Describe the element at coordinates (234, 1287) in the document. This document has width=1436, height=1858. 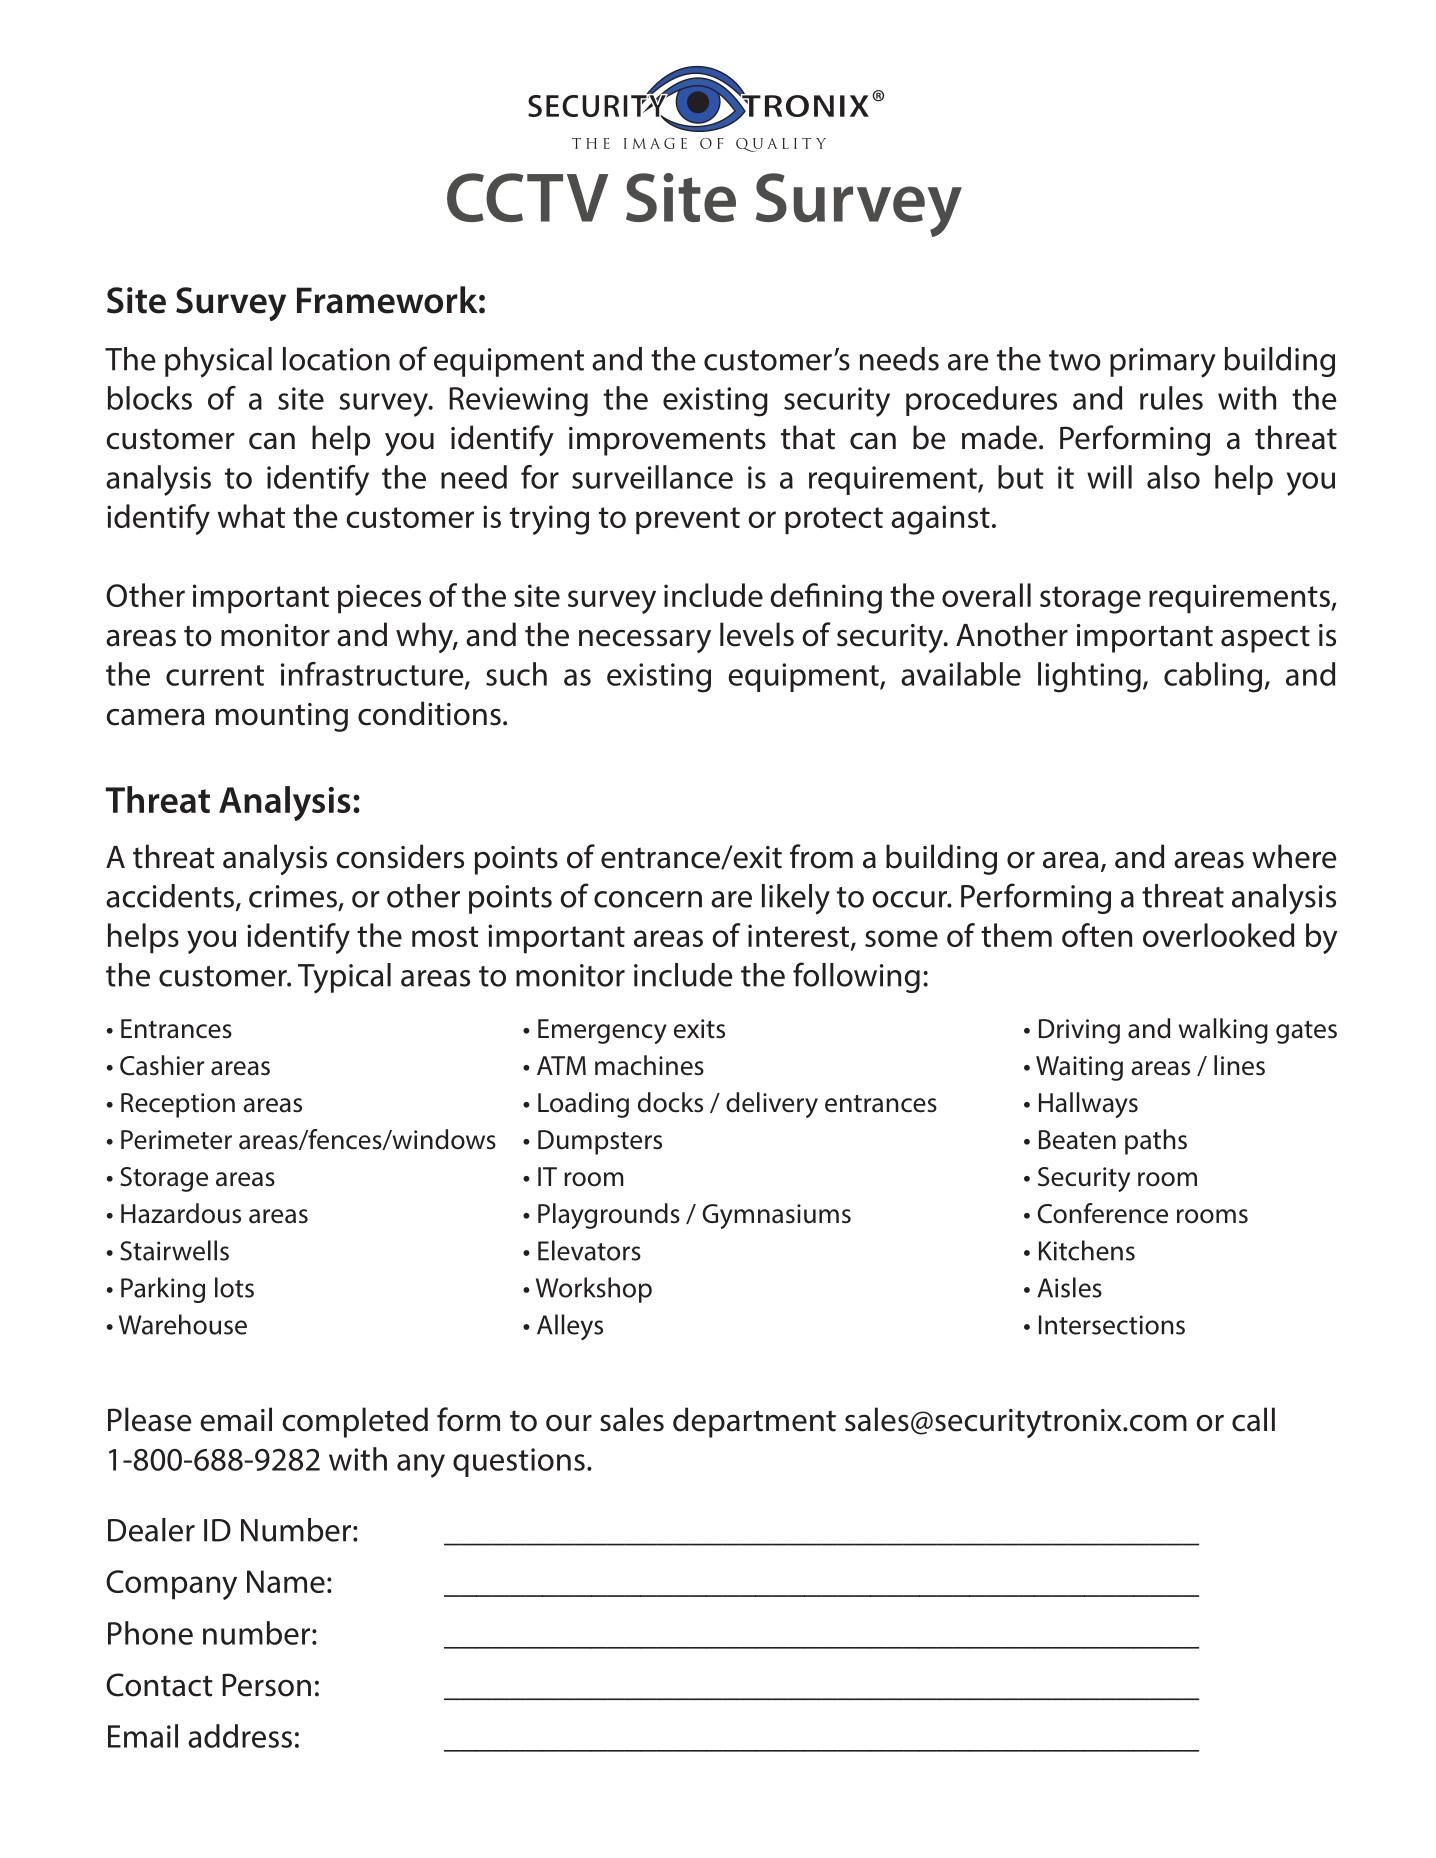
I see `lots` at that location.
